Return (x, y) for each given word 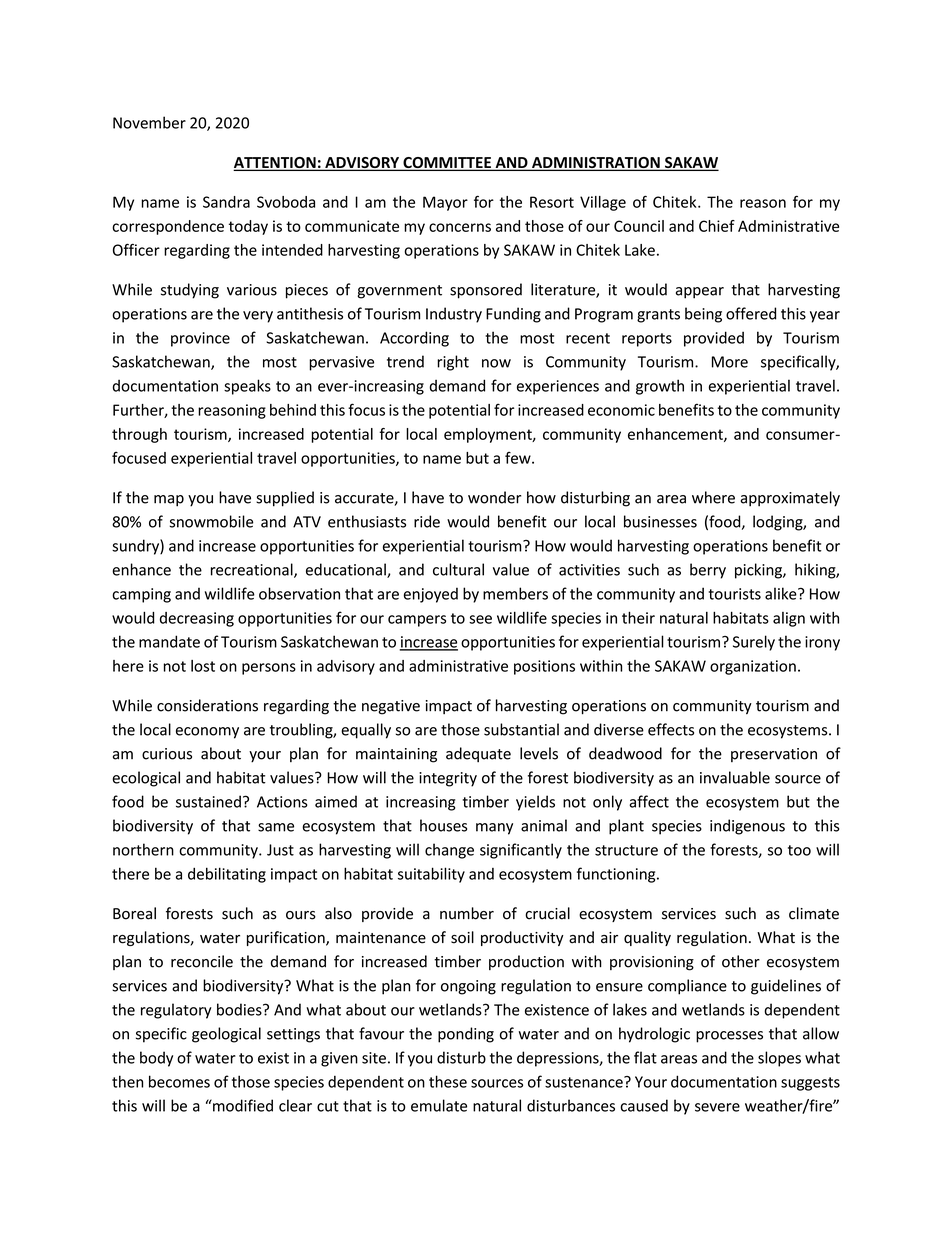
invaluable (735, 777)
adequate (478, 754)
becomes (179, 1081)
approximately (790, 499)
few (519, 458)
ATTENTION (275, 164)
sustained (208, 801)
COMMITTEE (447, 164)
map (169, 501)
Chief (717, 226)
